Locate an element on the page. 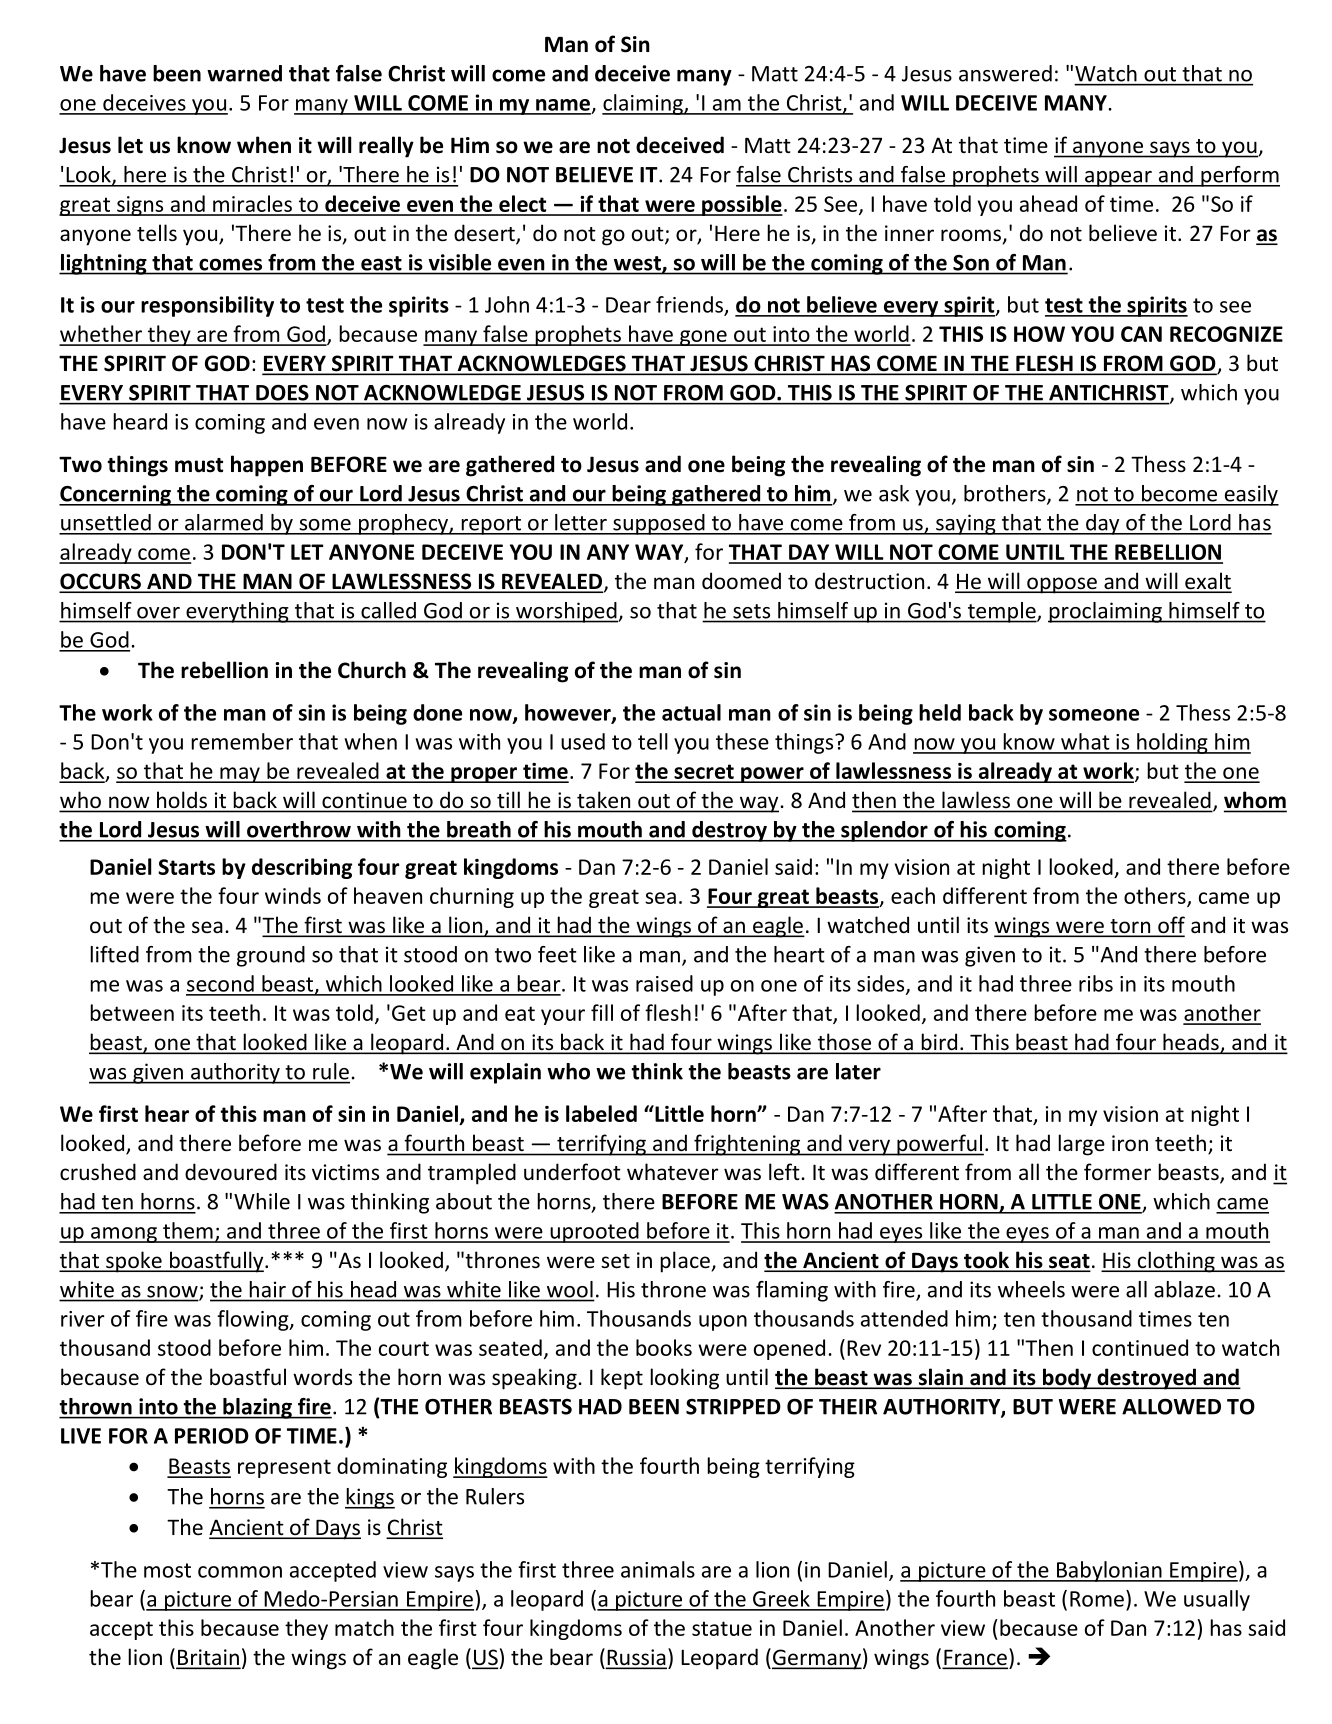 This document has width=1332, height=1724. sets is located at coordinates (751, 611).
